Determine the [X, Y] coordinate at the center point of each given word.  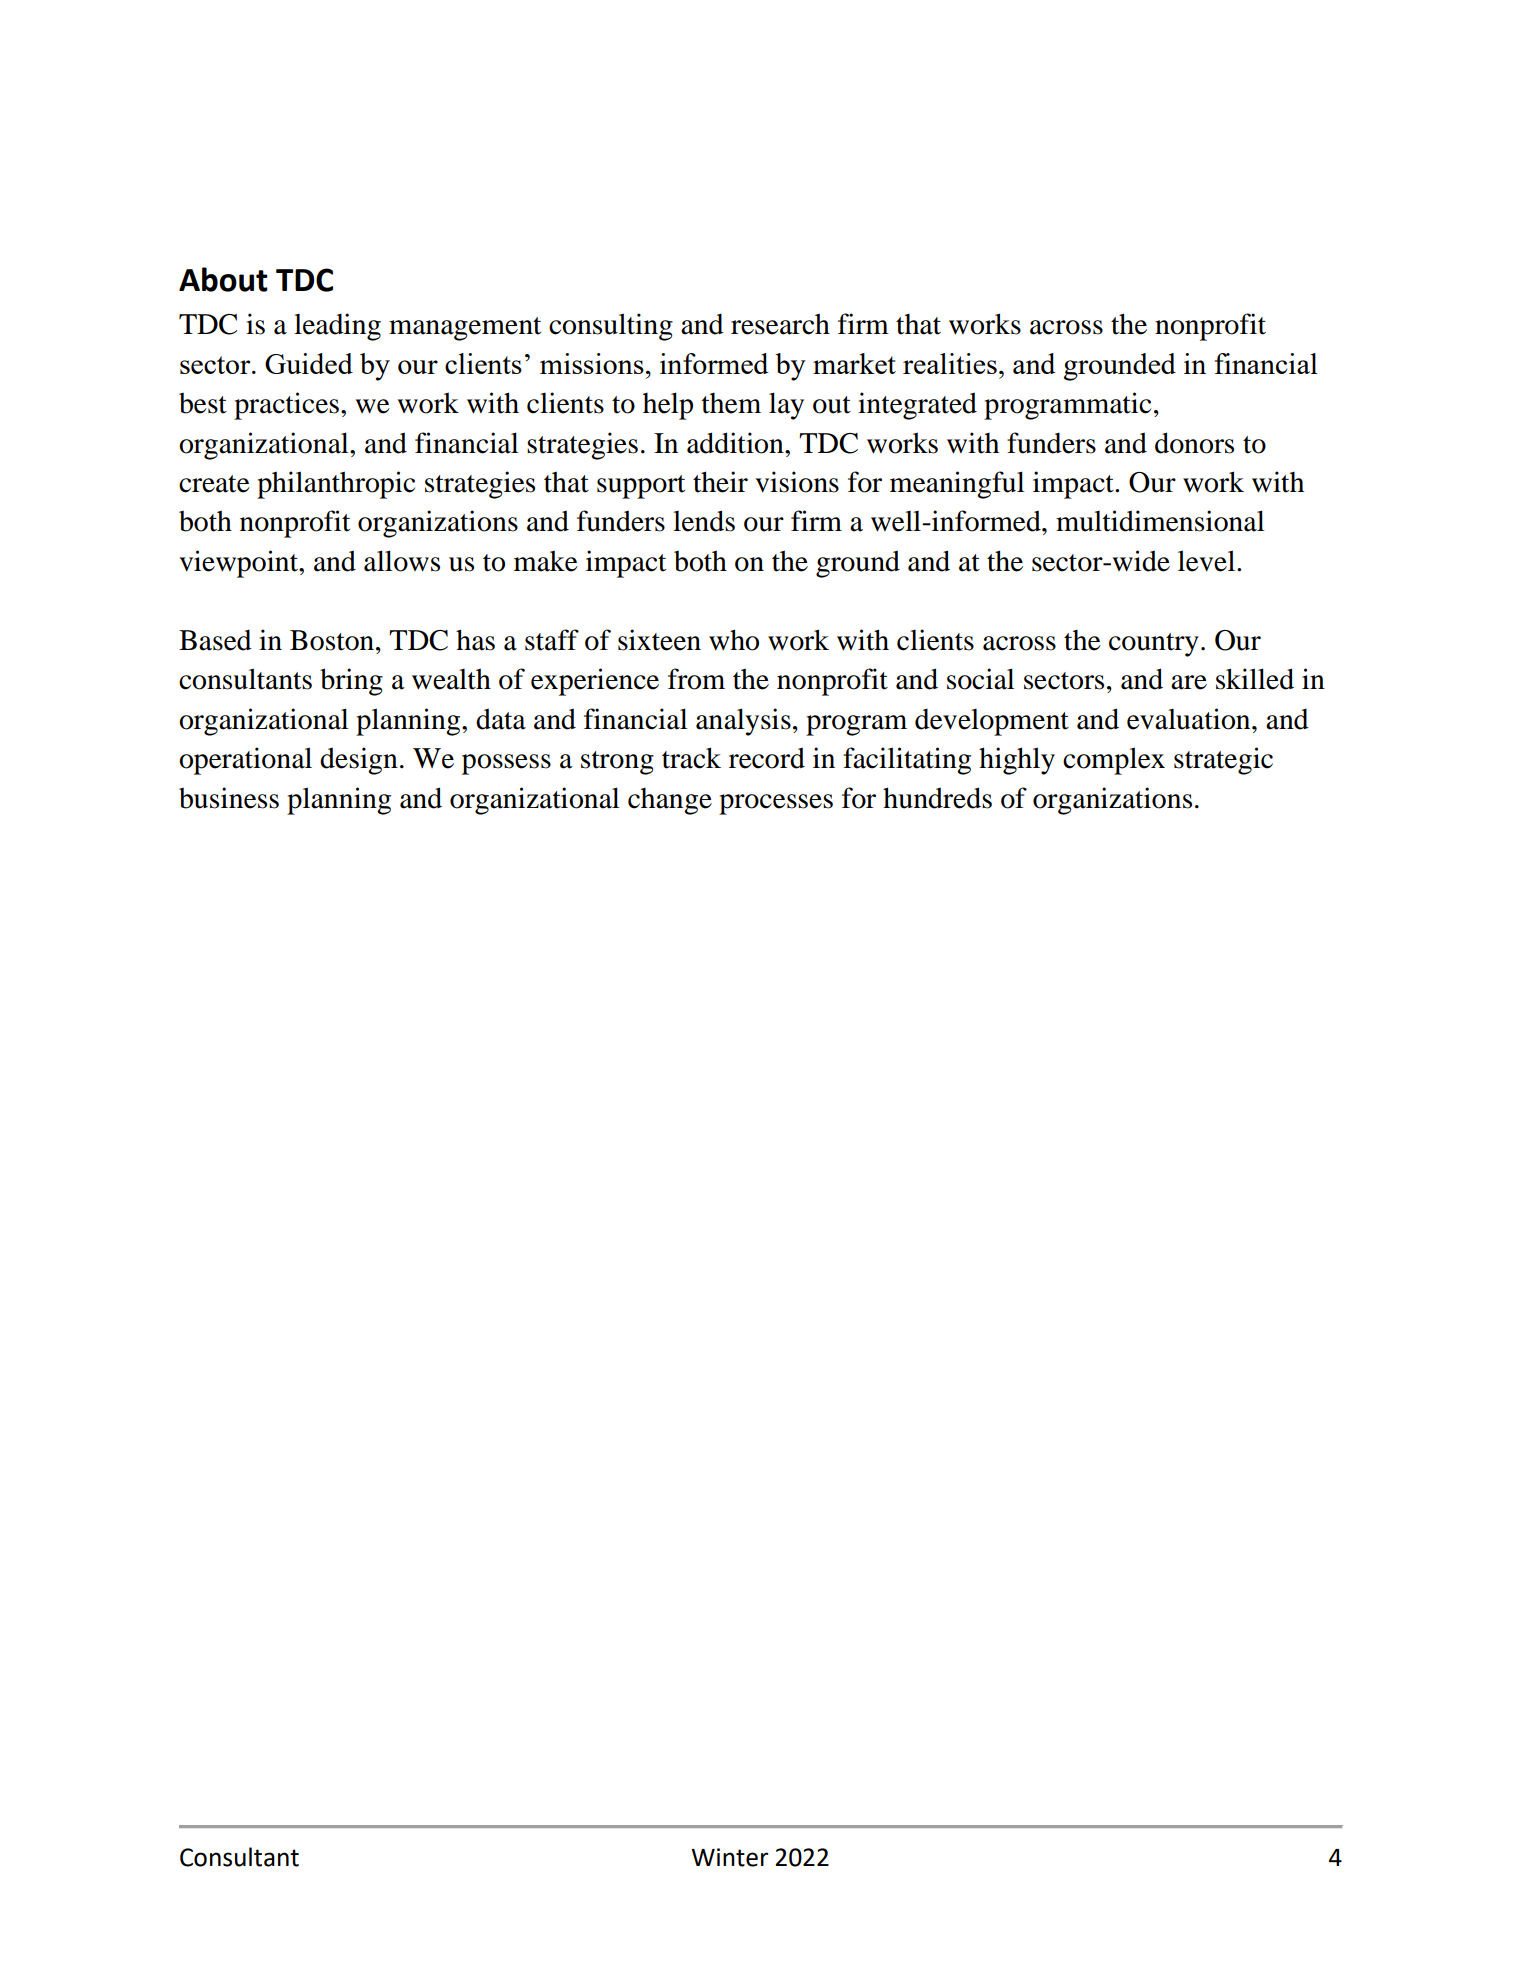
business [229, 798]
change [670, 801]
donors [1194, 443]
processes [776, 804]
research [780, 324]
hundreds [937, 798]
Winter [729, 1857]
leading [337, 327]
